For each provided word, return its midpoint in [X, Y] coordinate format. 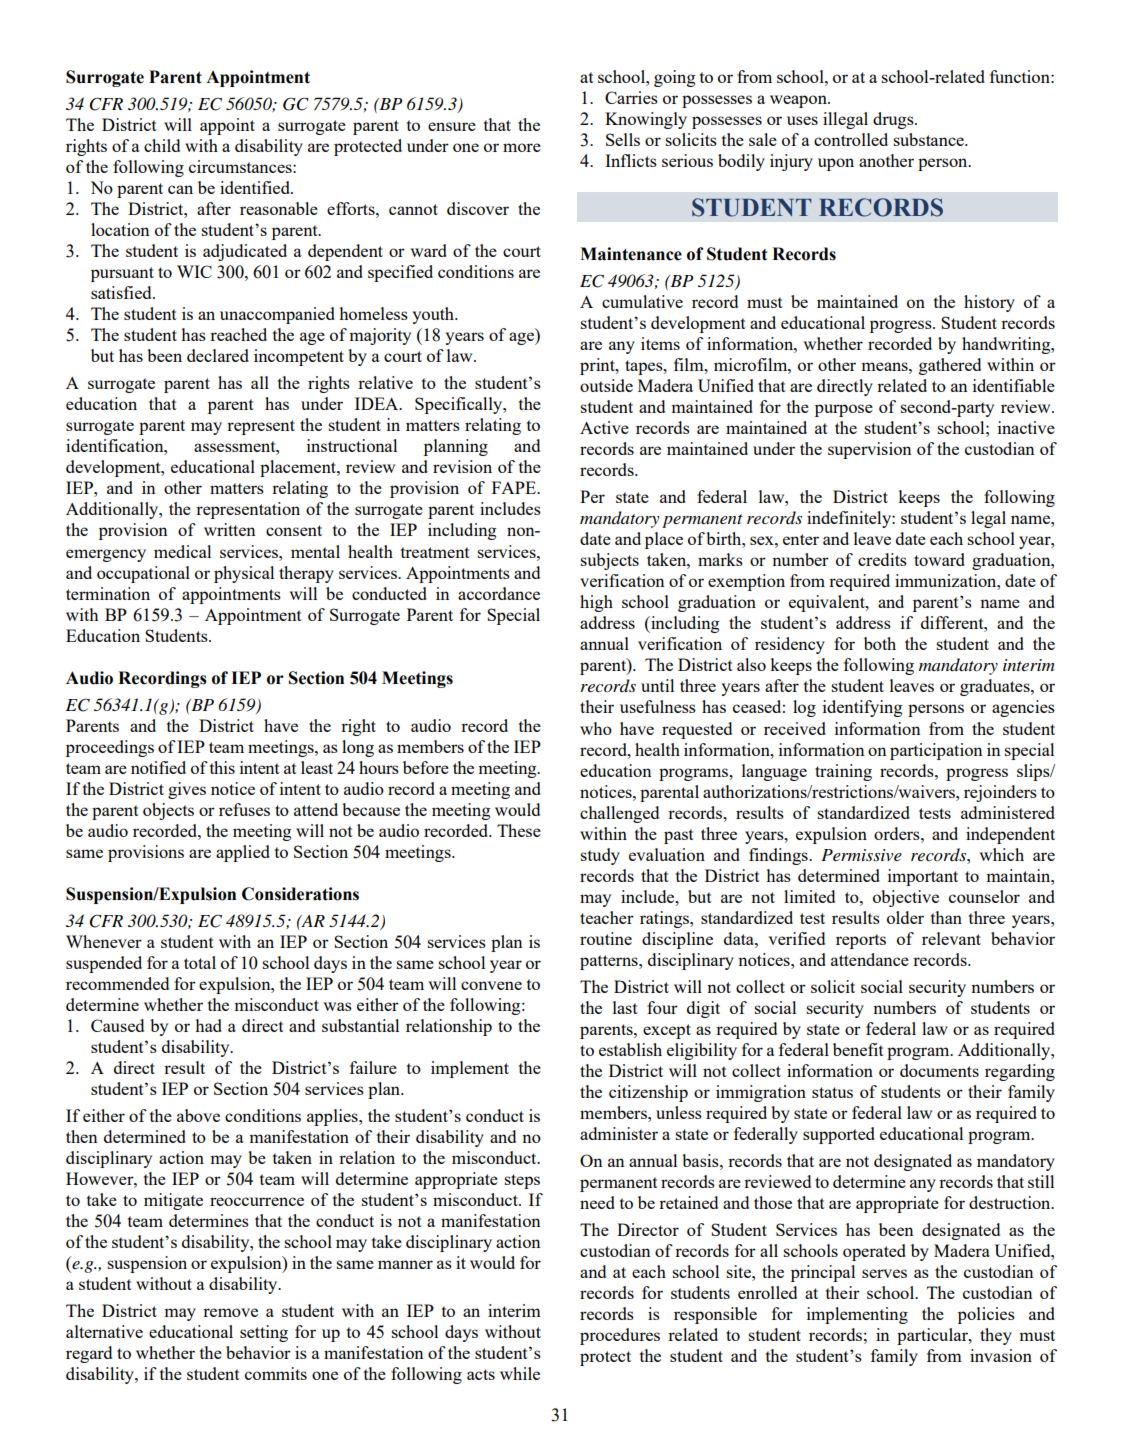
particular [933, 1336]
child [162, 145]
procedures [620, 1336]
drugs [894, 120]
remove [230, 1312]
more [522, 147]
